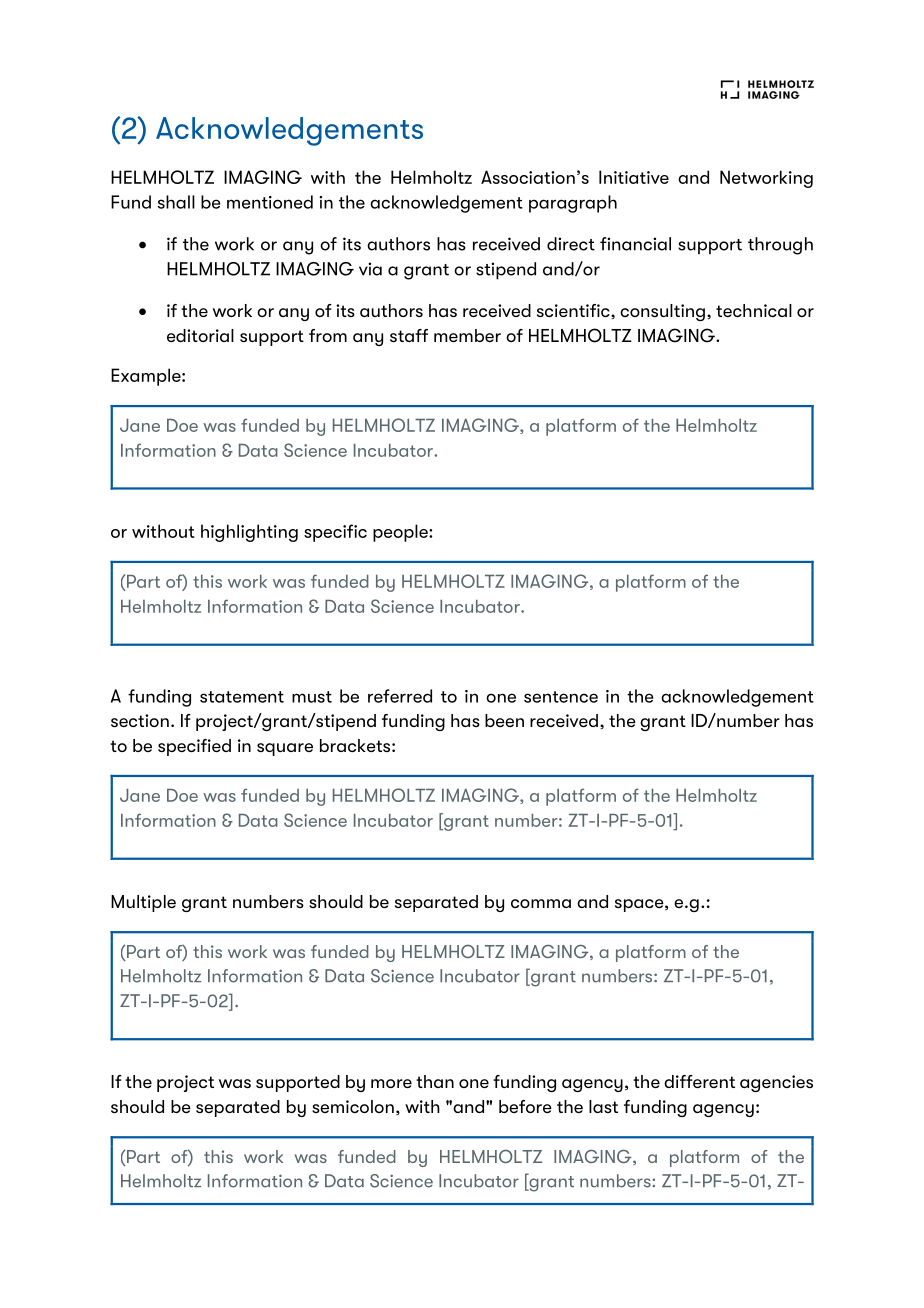 The width and height of the image is (924, 1308). Describe the element at coordinates (435, 1081) in the image. I see `than` at that location.
